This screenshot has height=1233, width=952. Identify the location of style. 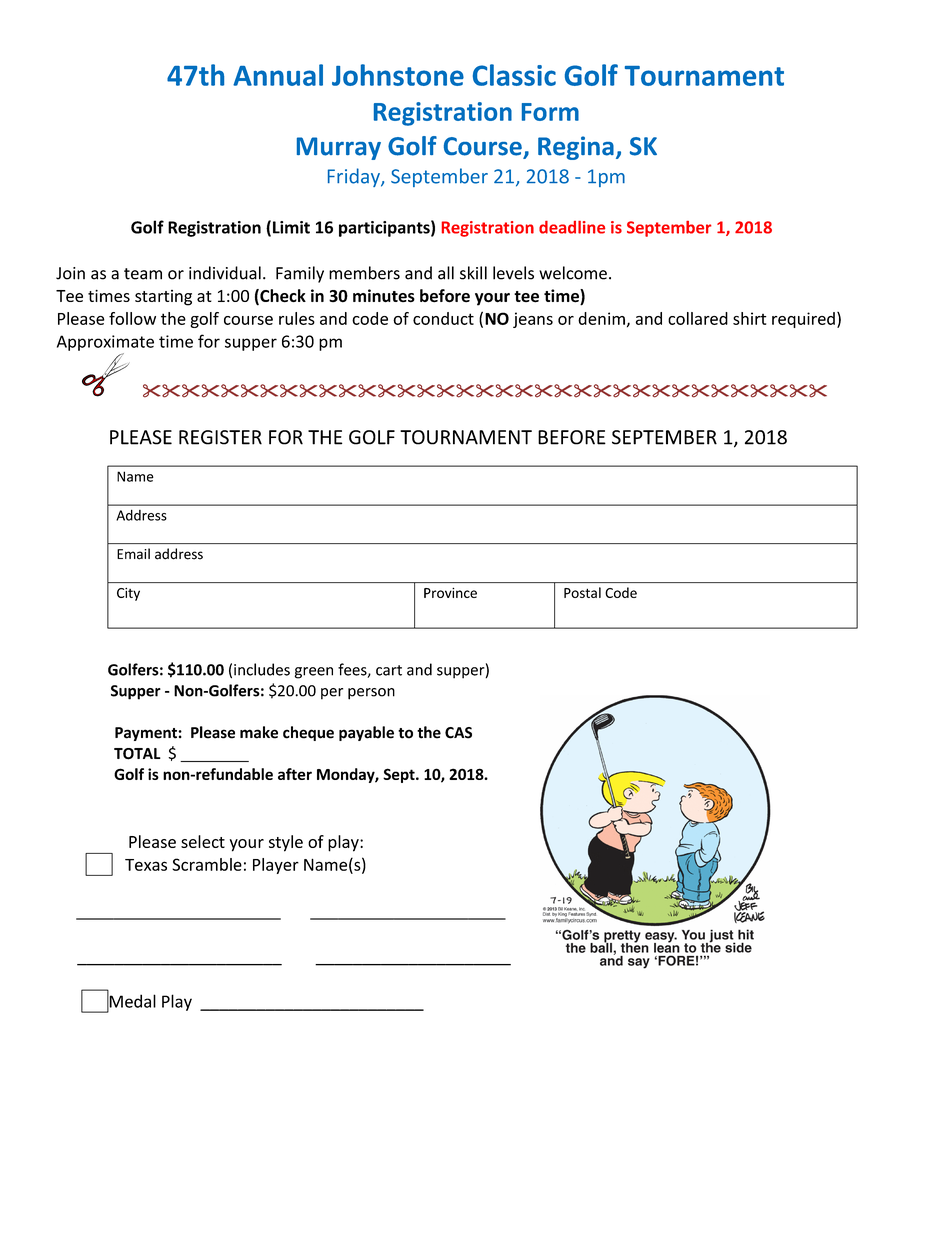
(286, 843).
